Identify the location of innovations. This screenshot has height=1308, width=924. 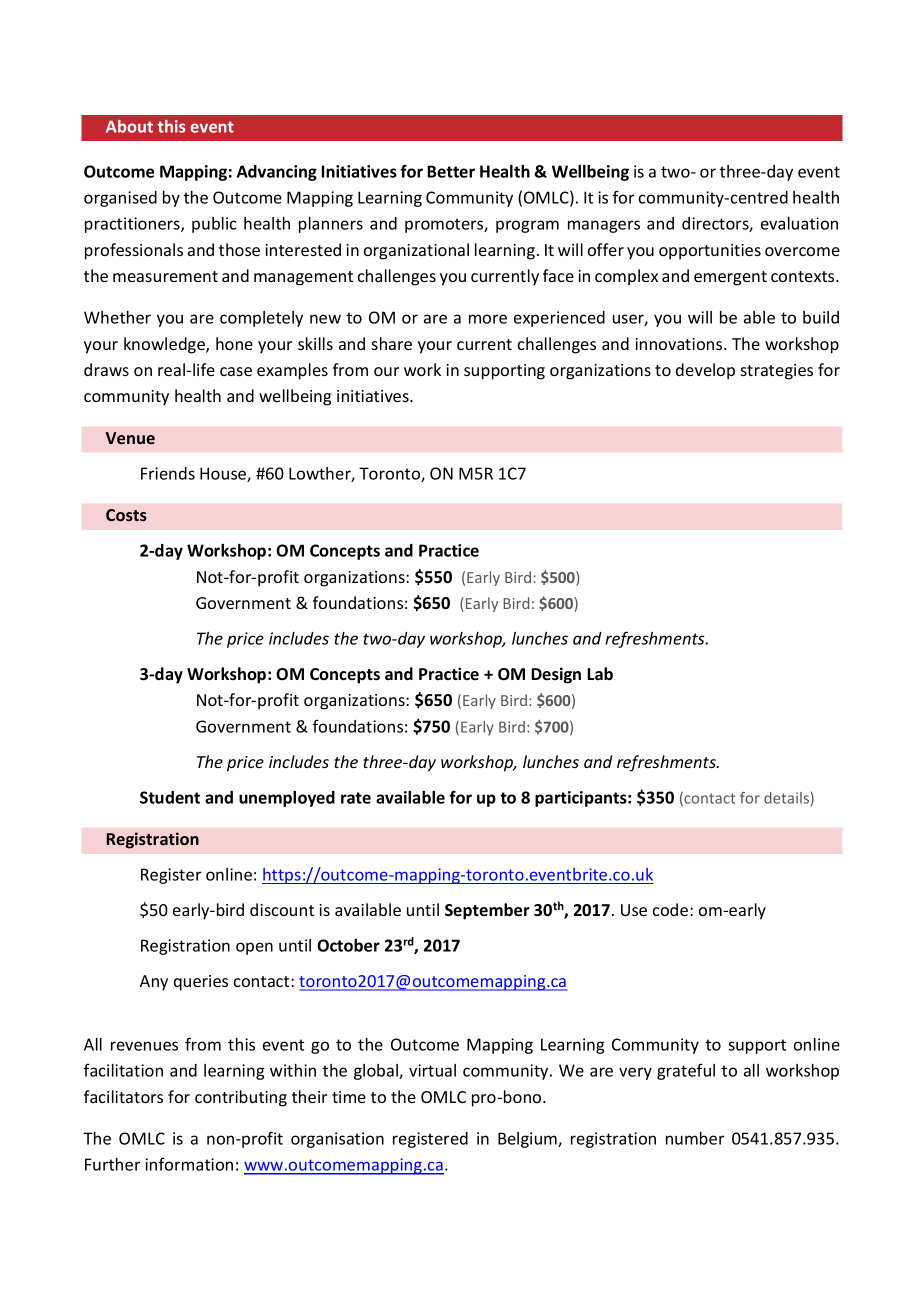
(680, 344).
